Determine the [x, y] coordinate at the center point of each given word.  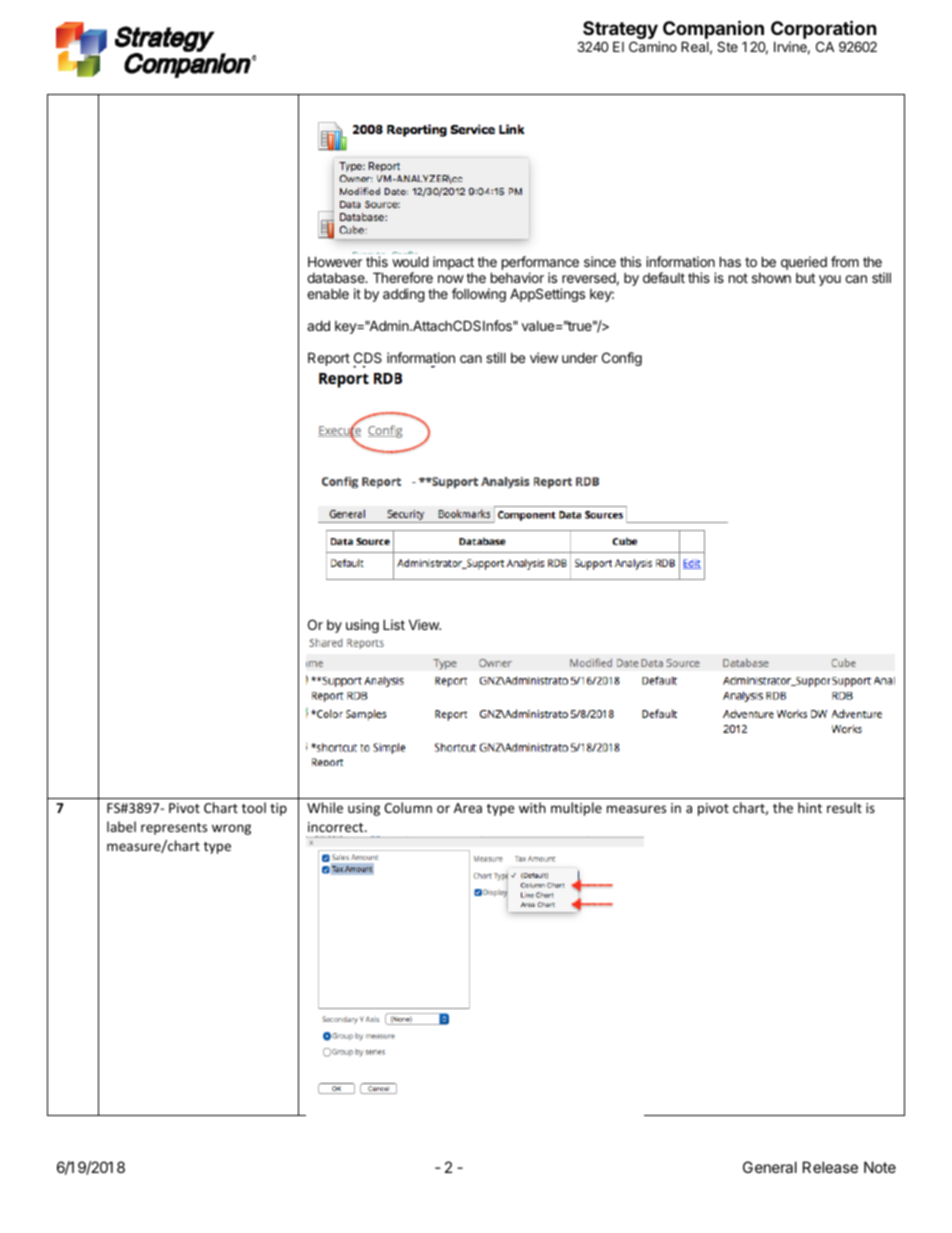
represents [174, 829]
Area [468, 808]
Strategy [620, 31]
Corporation [824, 31]
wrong [231, 829]
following [479, 295]
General [770, 1167]
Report [329, 359]
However [335, 261]
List [394, 624]
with [532, 807]
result [844, 807]
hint [810, 807]
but [805, 278]
